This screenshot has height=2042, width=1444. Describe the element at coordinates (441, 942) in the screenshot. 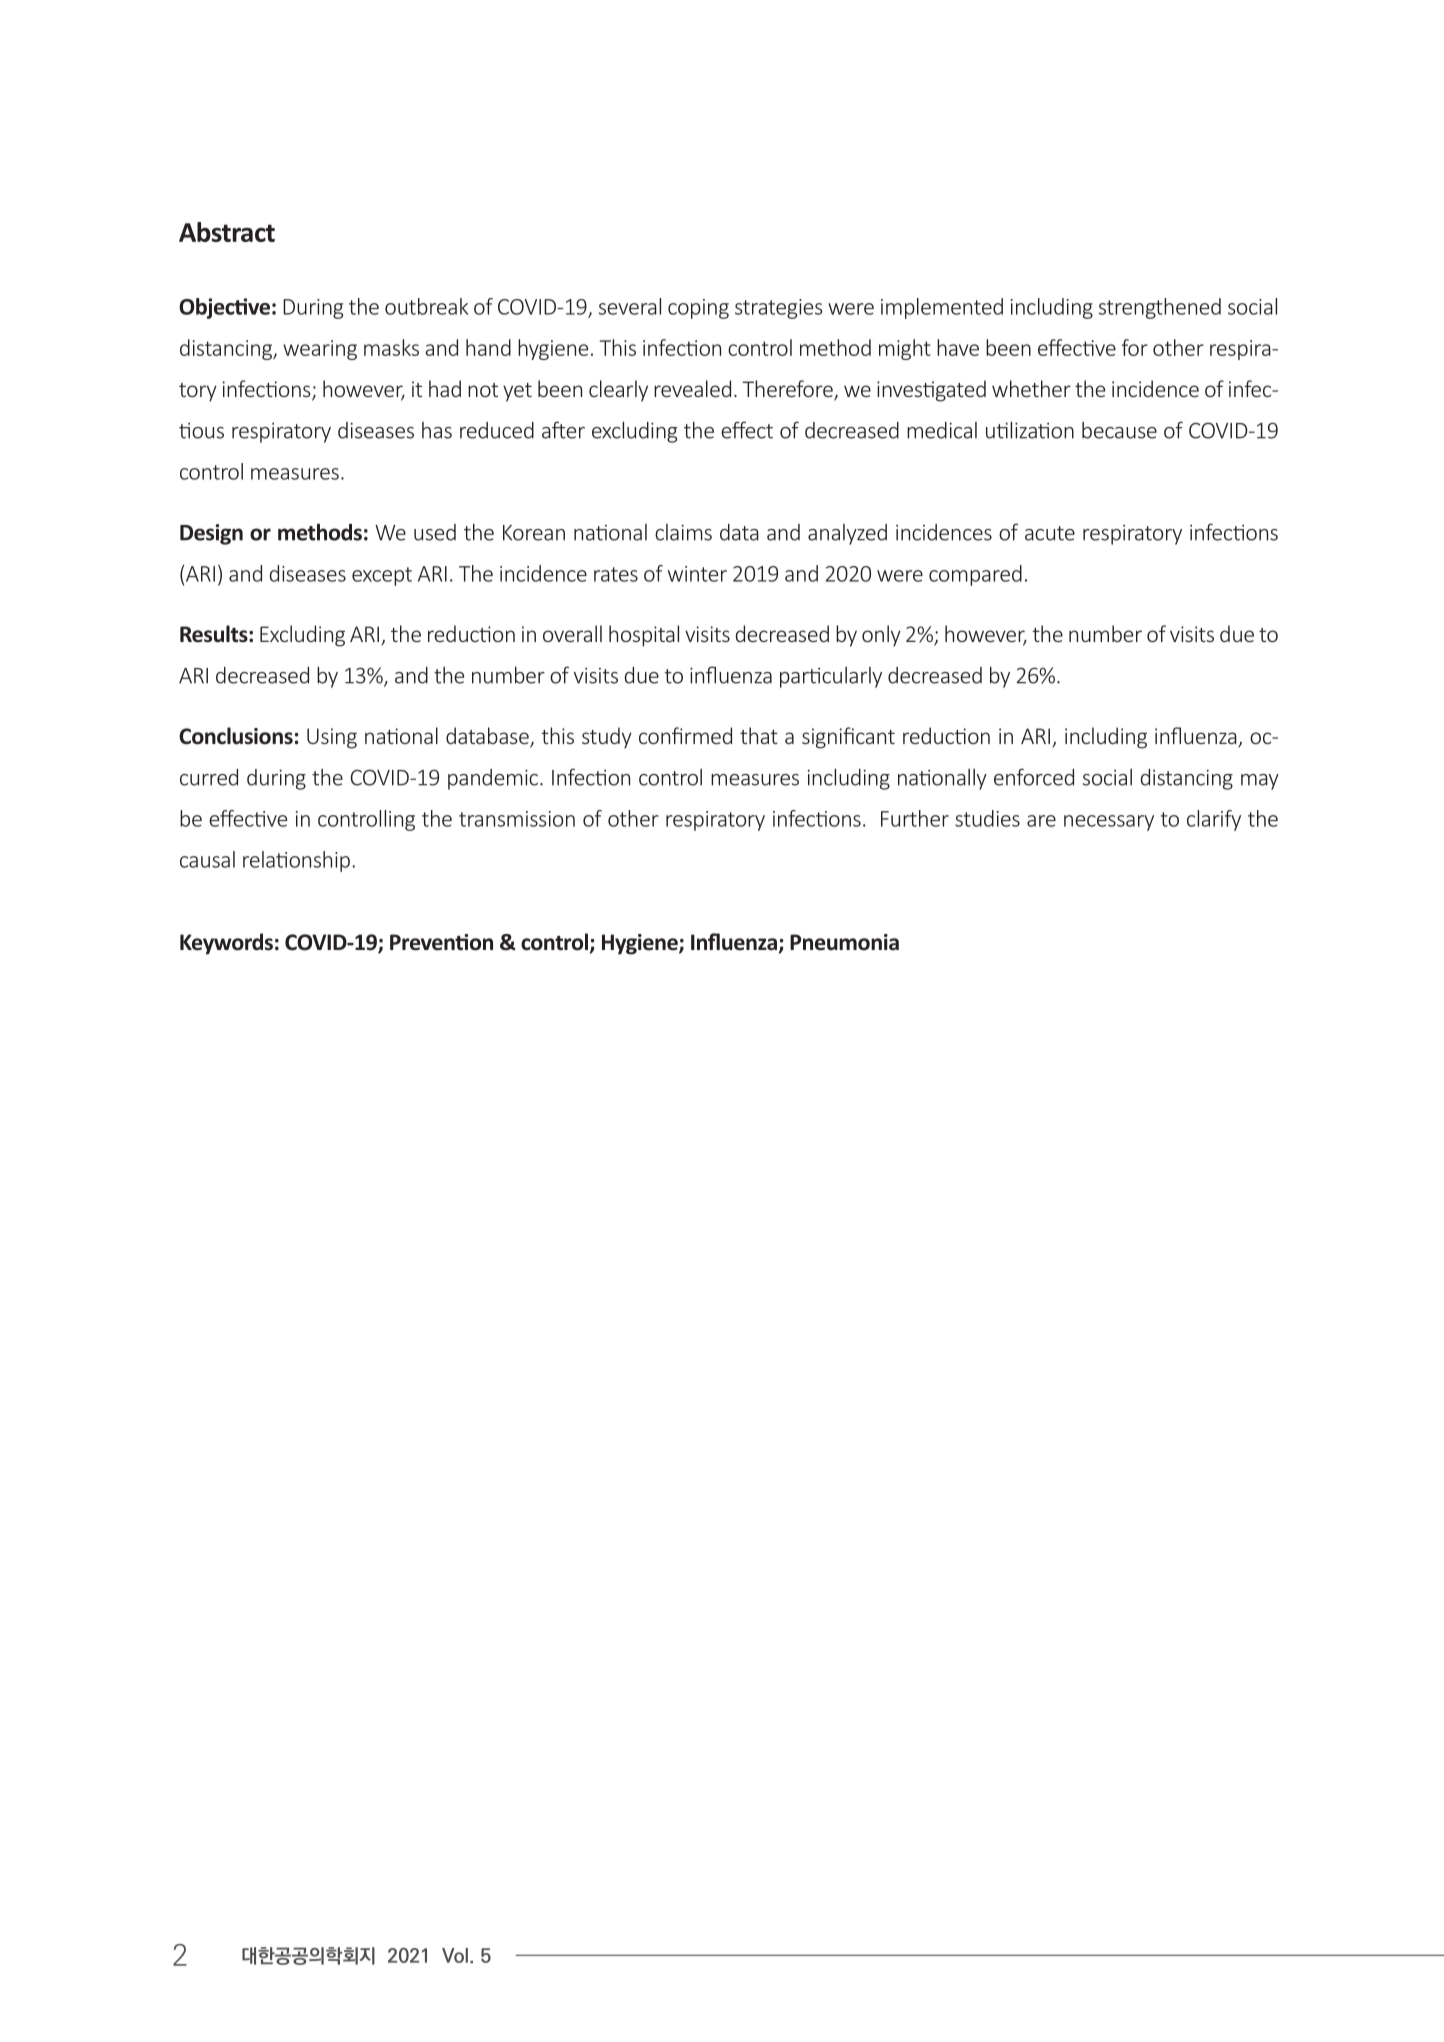

I see `Prevention` at that location.
